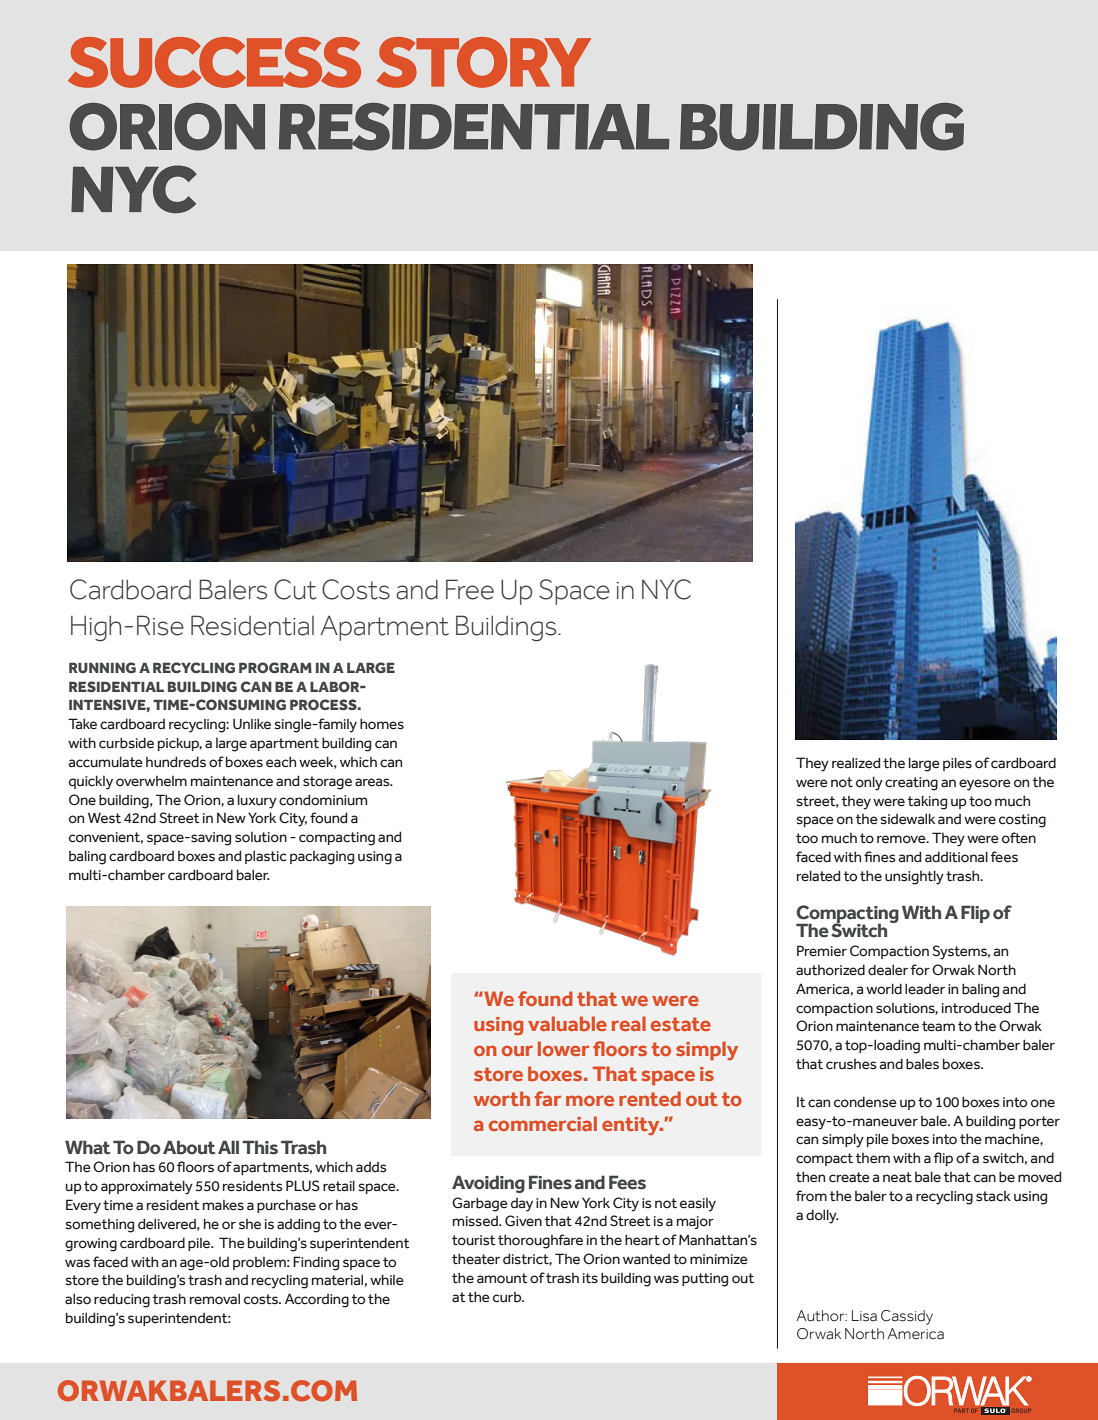  I want to click on Cassidy, so click(907, 1317).
